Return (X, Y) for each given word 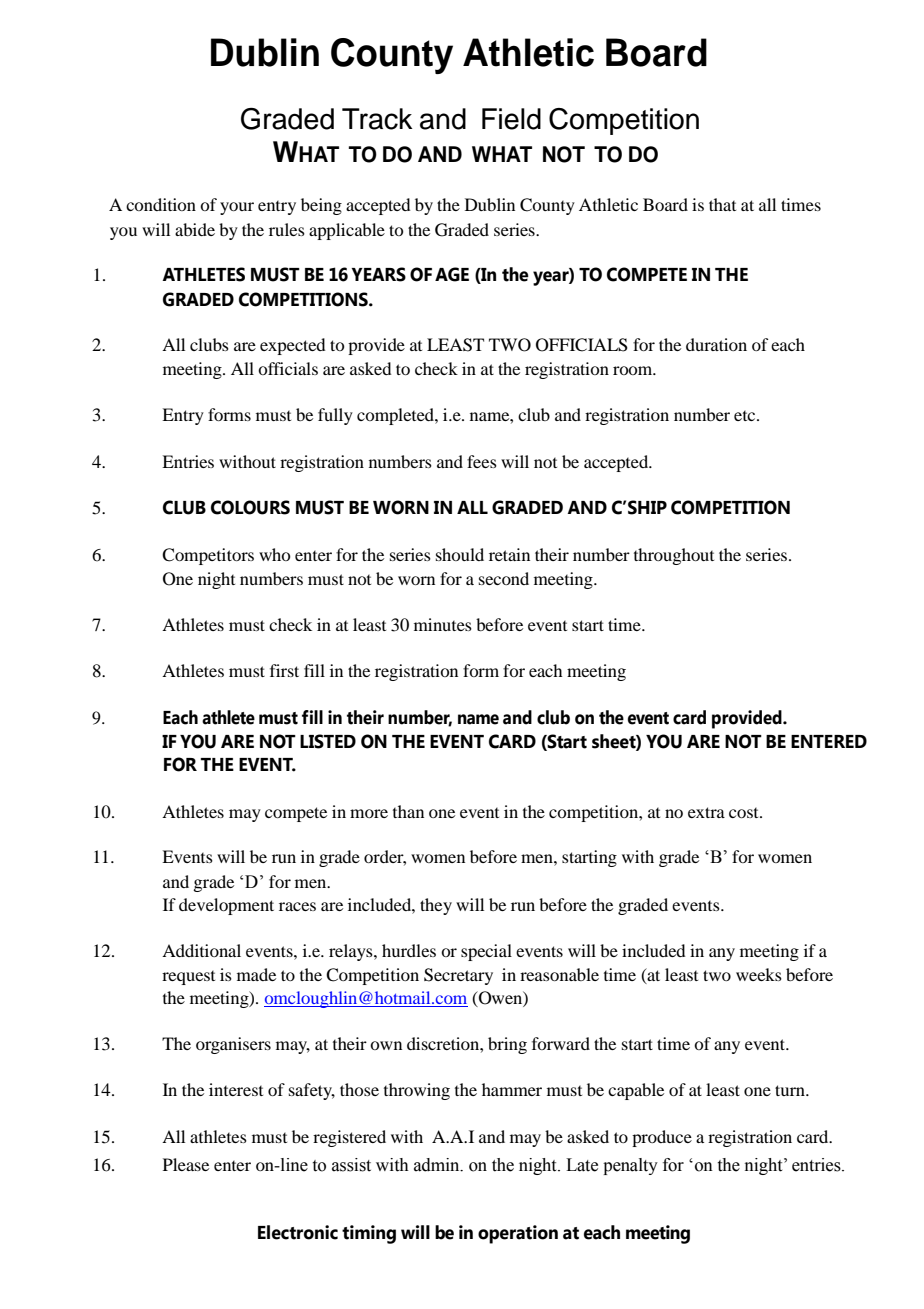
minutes (443, 624)
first (284, 670)
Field (511, 119)
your (237, 208)
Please (186, 1164)
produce (662, 1138)
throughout (674, 556)
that (722, 204)
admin (438, 1165)
